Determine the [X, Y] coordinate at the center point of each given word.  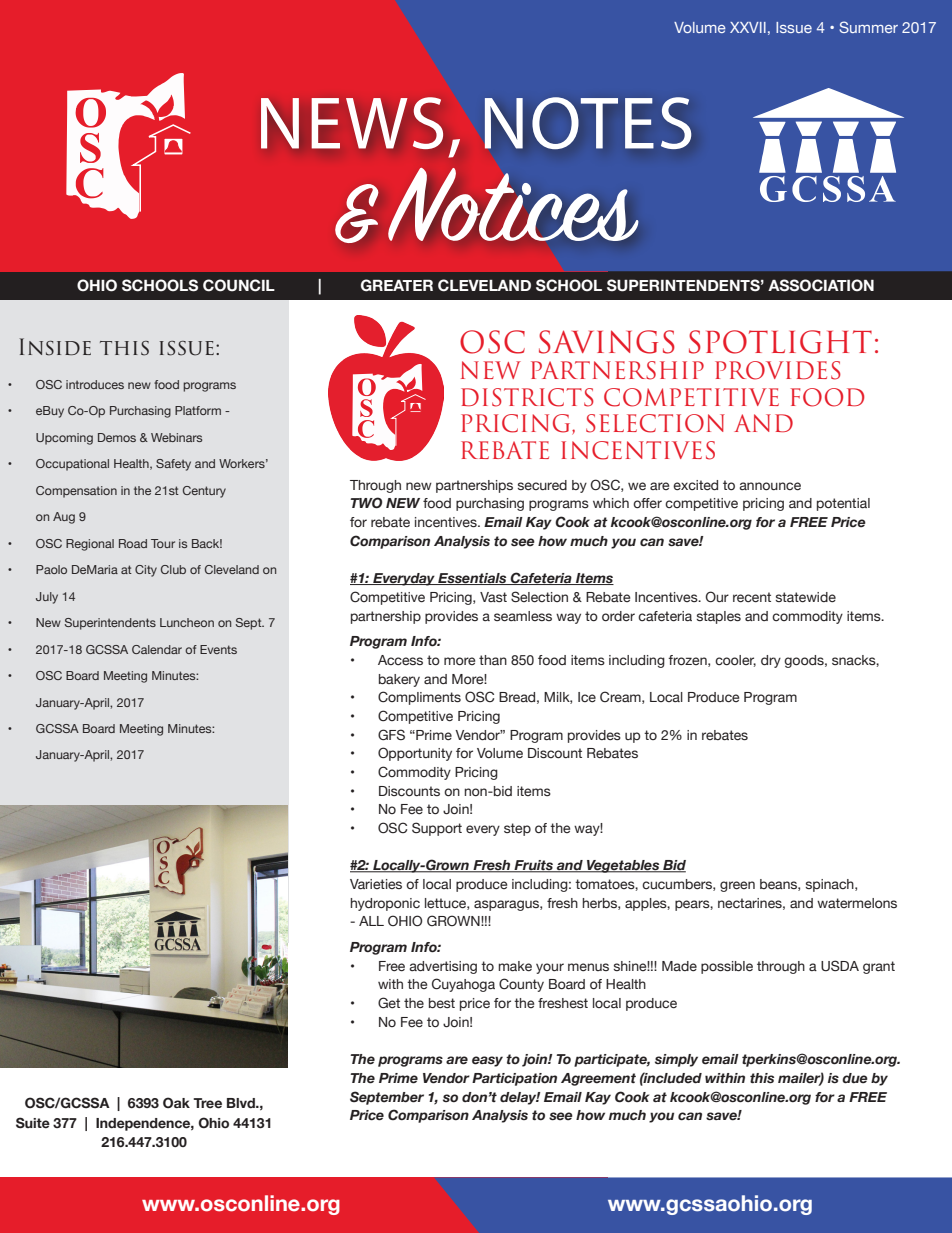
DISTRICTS [527, 397]
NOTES [588, 123]
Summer [868, 27]
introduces [95, 384]
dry [771, 661]
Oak [176, 1102]
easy [487, 1061]
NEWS [352, 123]
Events [218, 649]
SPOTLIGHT [780, 342]
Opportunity [415, 754]
